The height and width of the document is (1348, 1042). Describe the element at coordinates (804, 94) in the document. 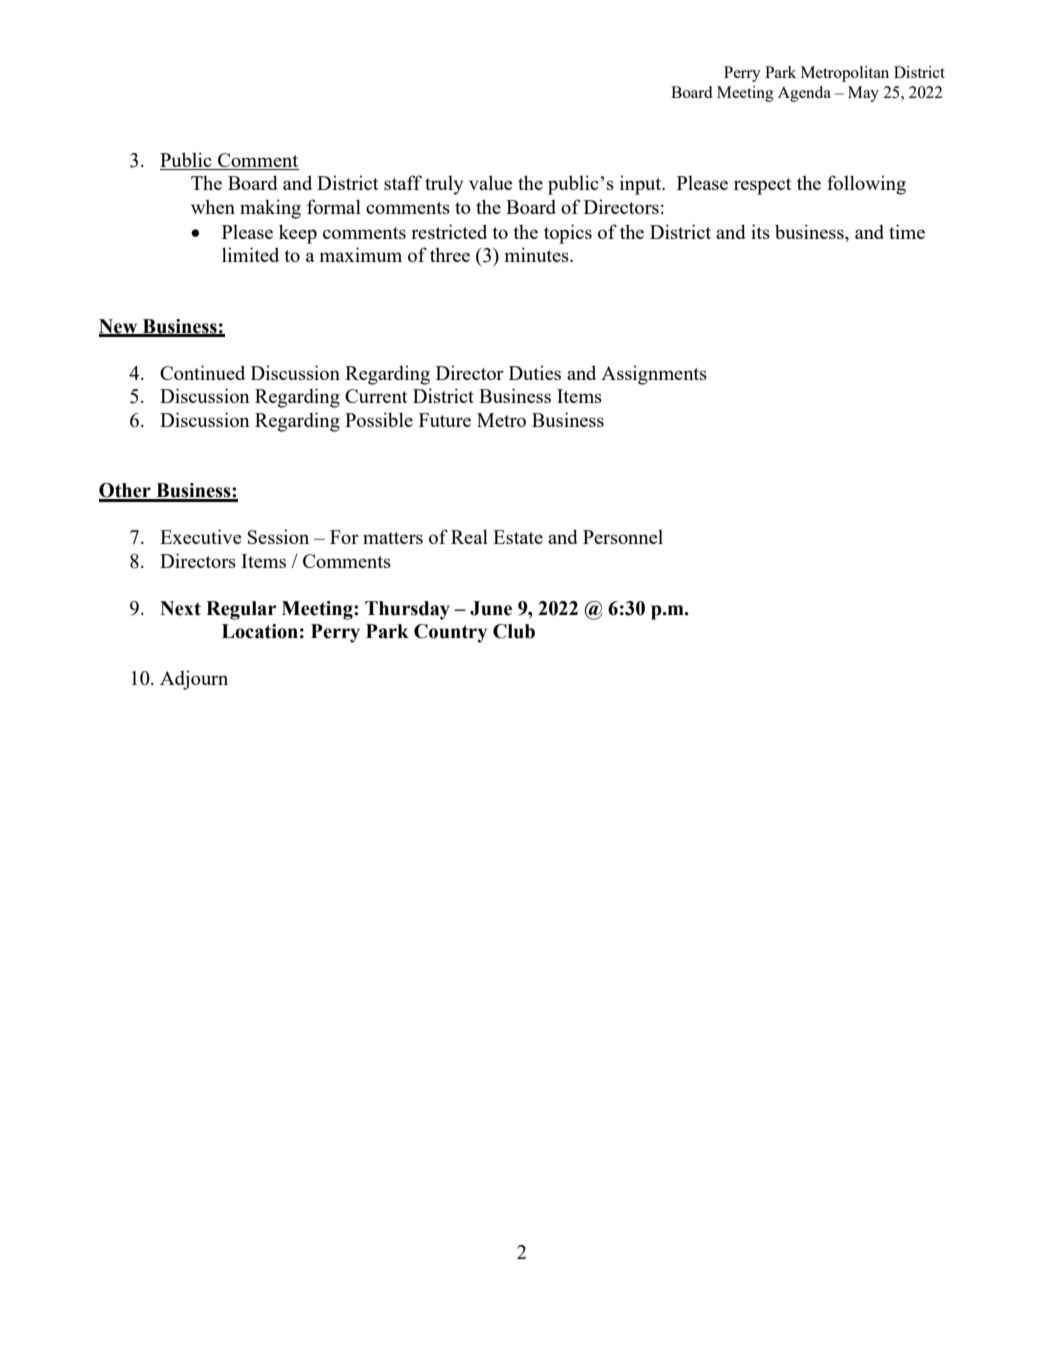

I see `Agenda` at that location.
